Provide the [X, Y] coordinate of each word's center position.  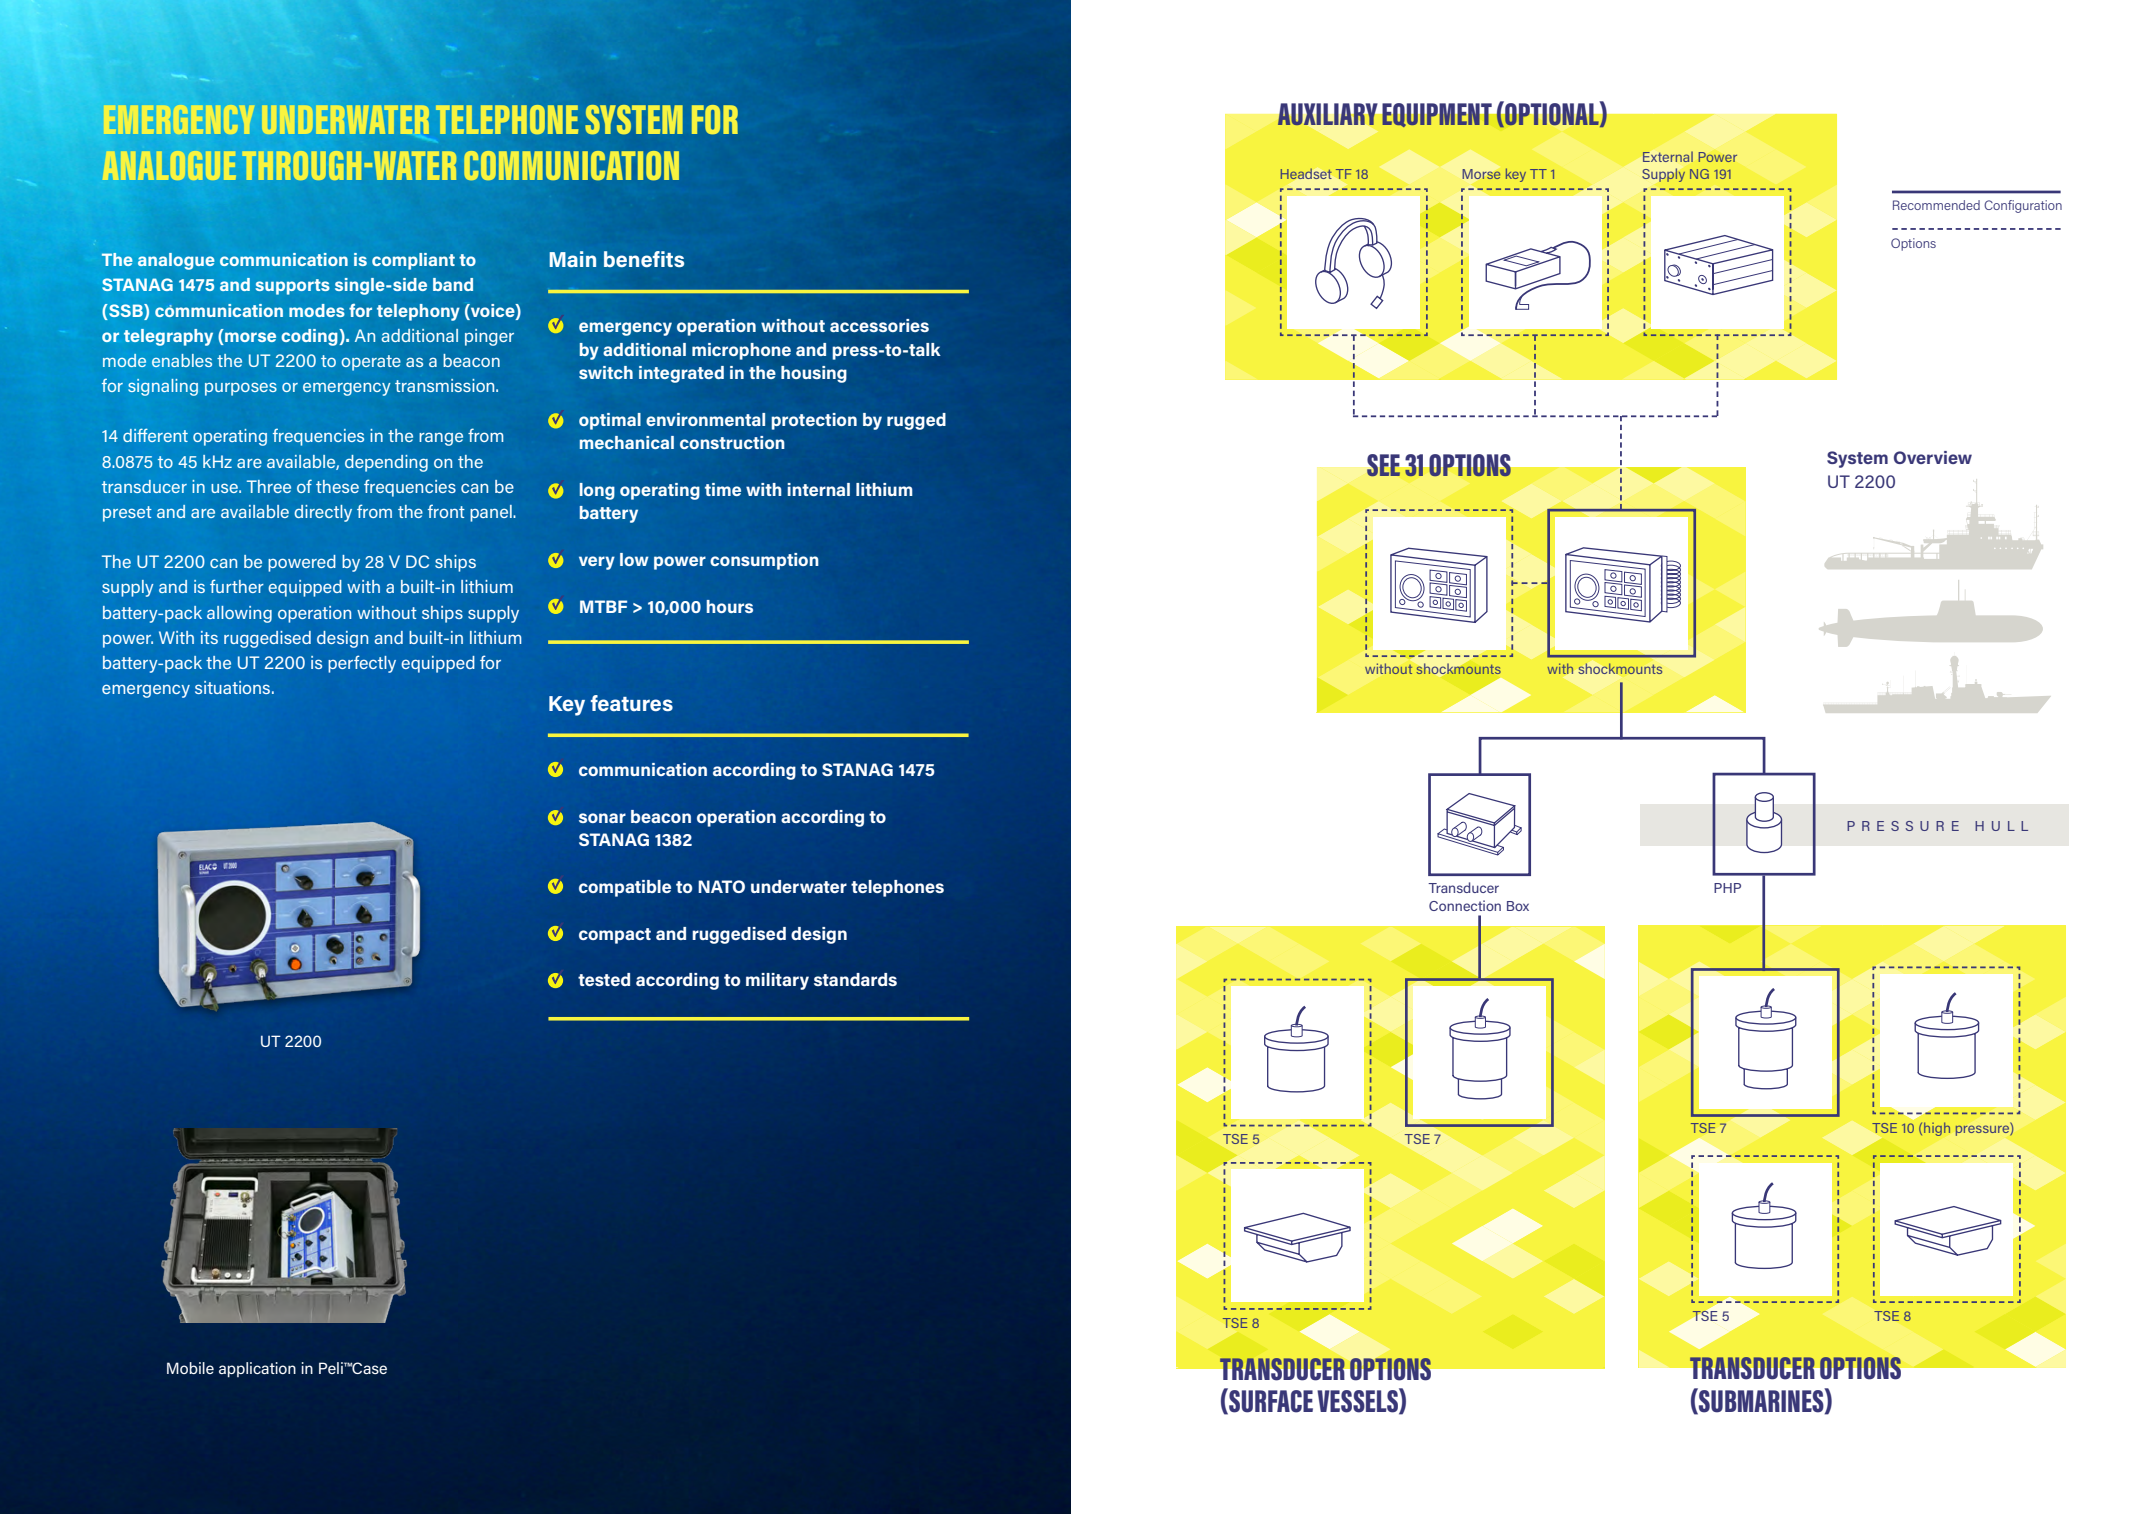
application [257, 1369]
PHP [1727, 888]
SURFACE [1270, 1401]
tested [604, 979]
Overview [1933, 457]
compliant [413, 261]
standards [855, 979]
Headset [1306, 173]
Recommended [1936, 205]
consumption [764, 561]
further [237, 586]
